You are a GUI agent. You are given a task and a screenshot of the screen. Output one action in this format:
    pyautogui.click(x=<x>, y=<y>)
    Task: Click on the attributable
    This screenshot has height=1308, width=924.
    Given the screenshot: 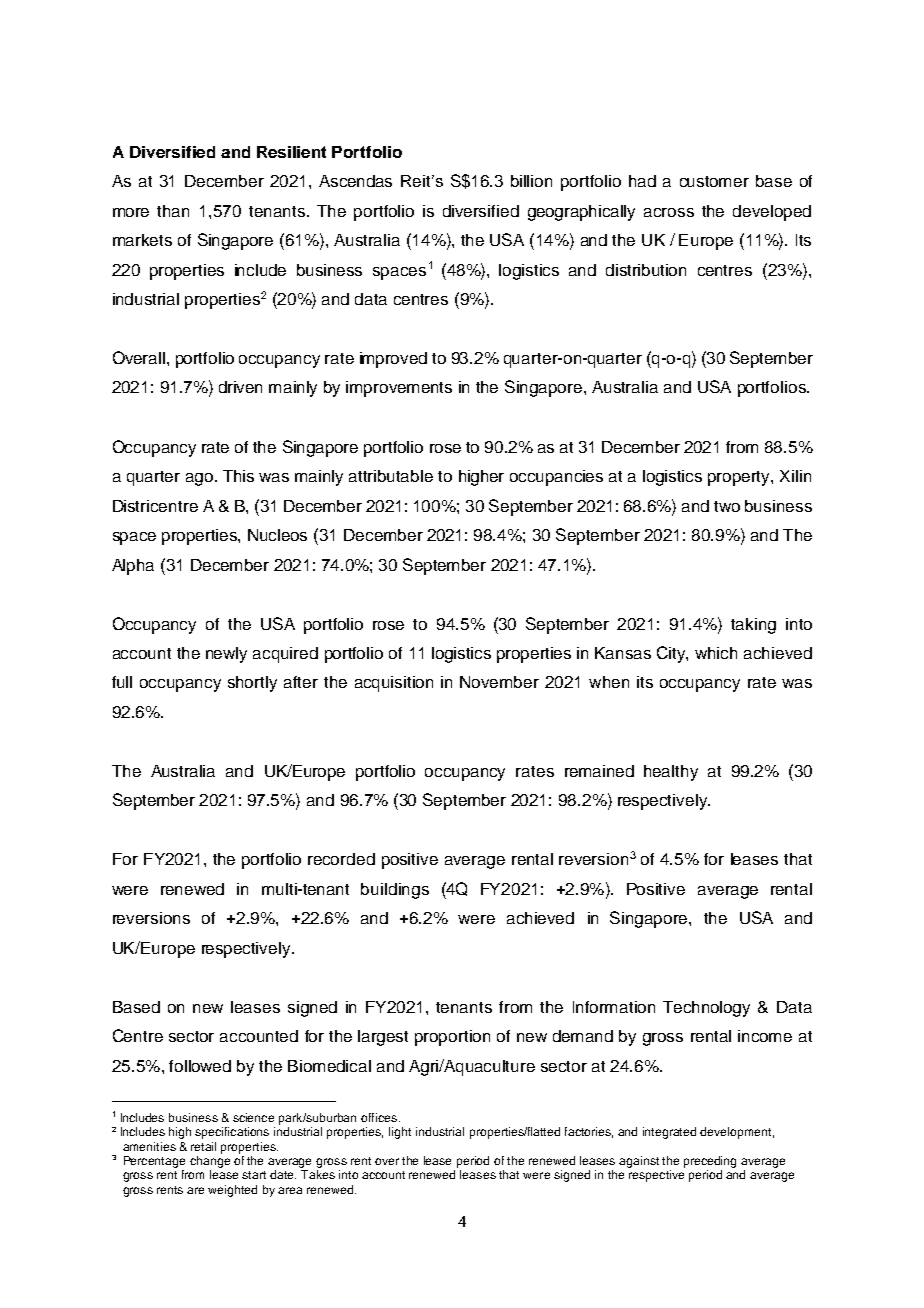 What is the action you would take?
    pyautogui.click(x=391, y=476)
